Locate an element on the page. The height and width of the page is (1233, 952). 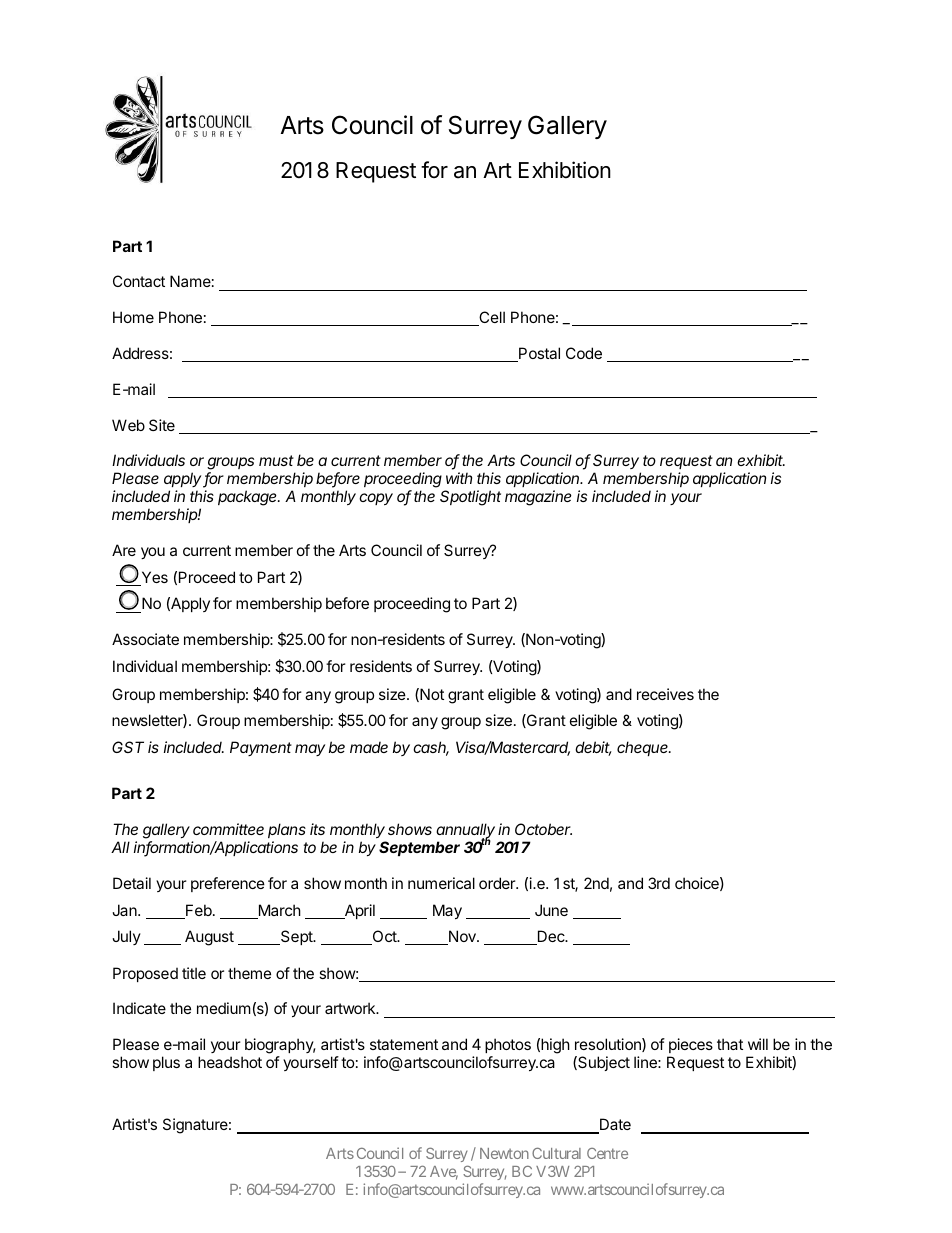
Cell is located at coordinates (491, 318).
